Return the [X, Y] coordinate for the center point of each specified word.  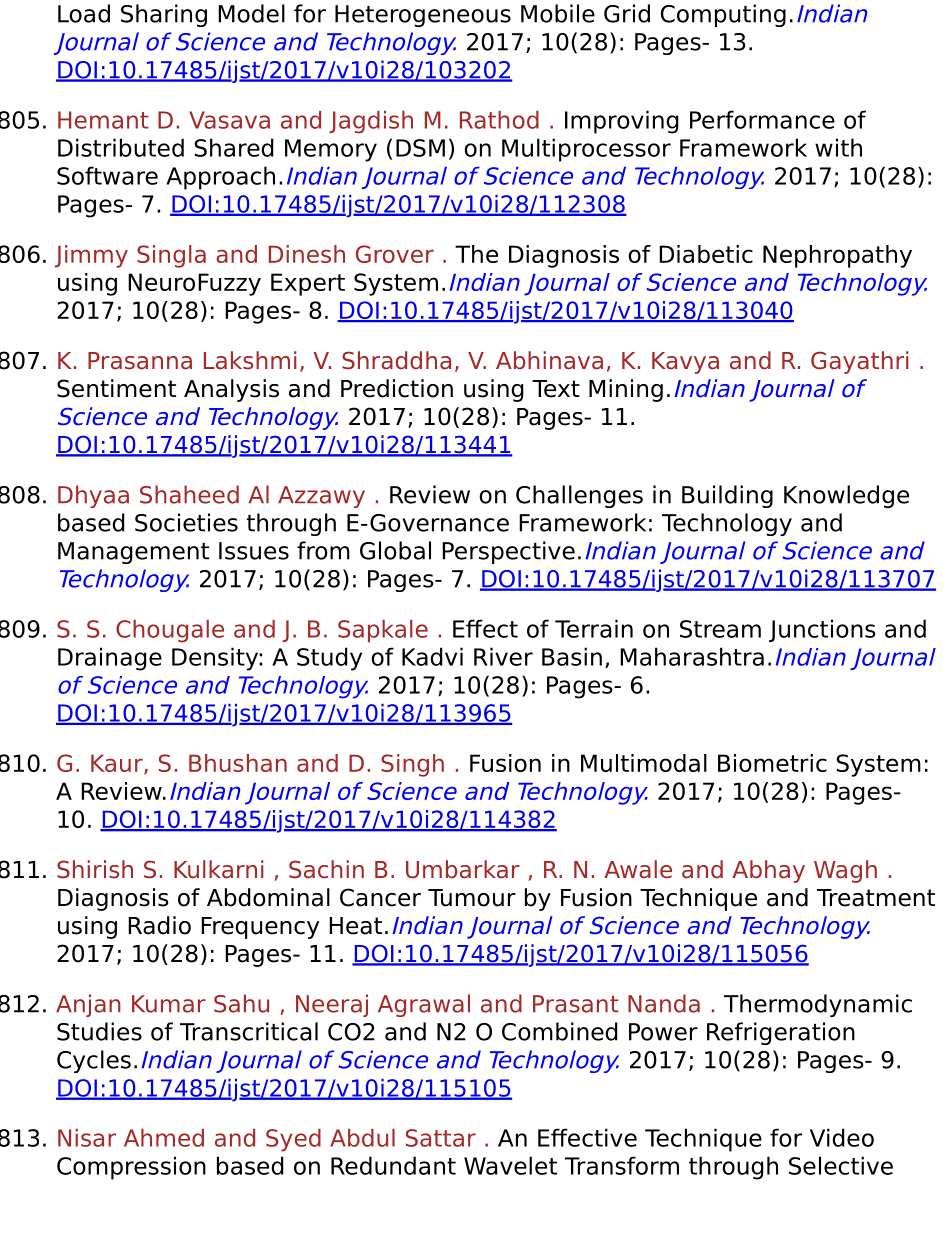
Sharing [164, 15]
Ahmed [164, 1138]
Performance [762, 119]
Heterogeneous [423, 16]
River [503, 656]
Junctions [822, 630]
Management [133, 553]
